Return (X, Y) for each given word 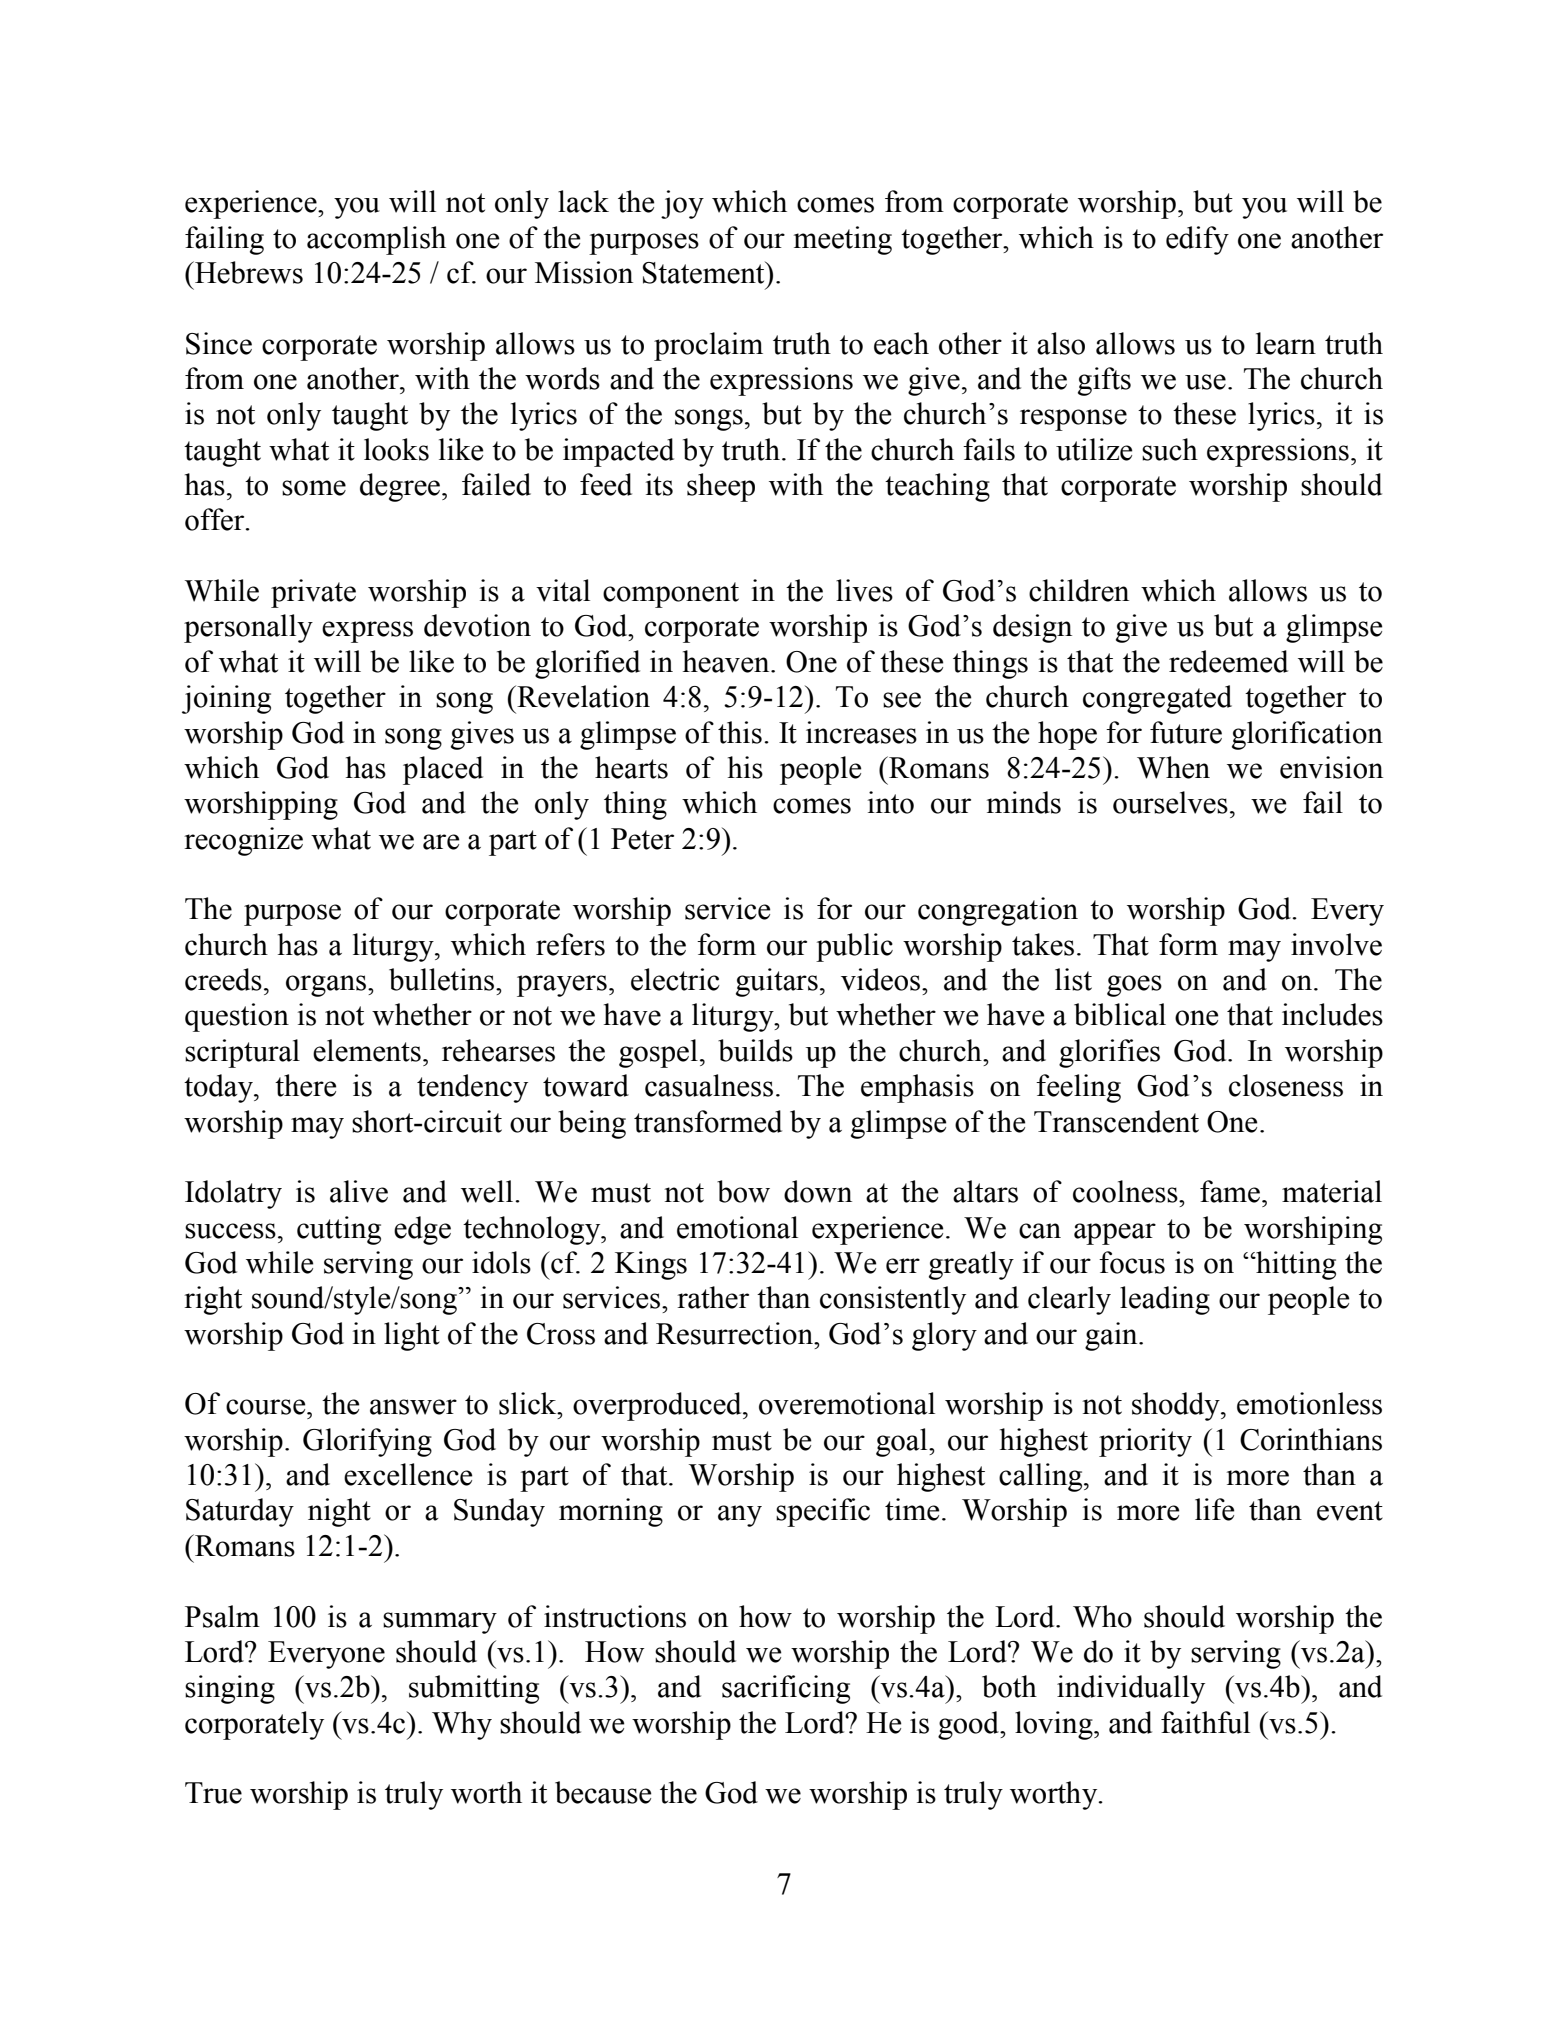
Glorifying (367, 1442)
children (1079, 590)
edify (1197, 240)
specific (823, 1512)
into (891, 802)
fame (1230, 1191)
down (818, 1191)
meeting (843, 240)
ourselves (1170, 802)
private (313, 593)
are (441, 842)
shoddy (1177, 1406)
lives (864, 590)
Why (462, 1725)
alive (359, 1191)
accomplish (376, 240)
